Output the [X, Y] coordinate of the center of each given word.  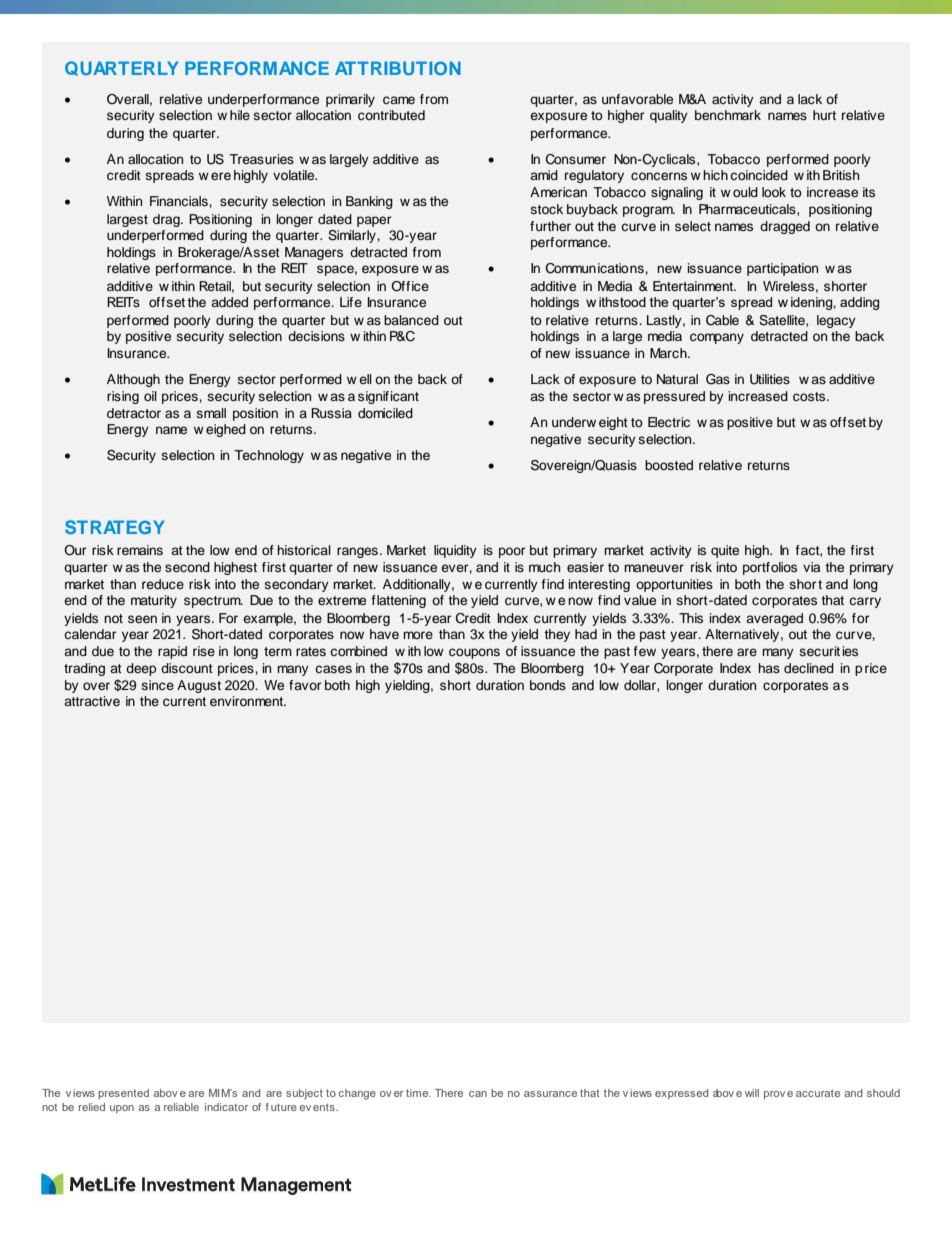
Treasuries [261, 159]
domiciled [385, 413]
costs [810, 396]
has [769, 668]
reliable [181, 1107]
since [158, 685]
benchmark [728, 115]
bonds [548, 685]
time [418, 1093]
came [399, 100]
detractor [134, 413]
